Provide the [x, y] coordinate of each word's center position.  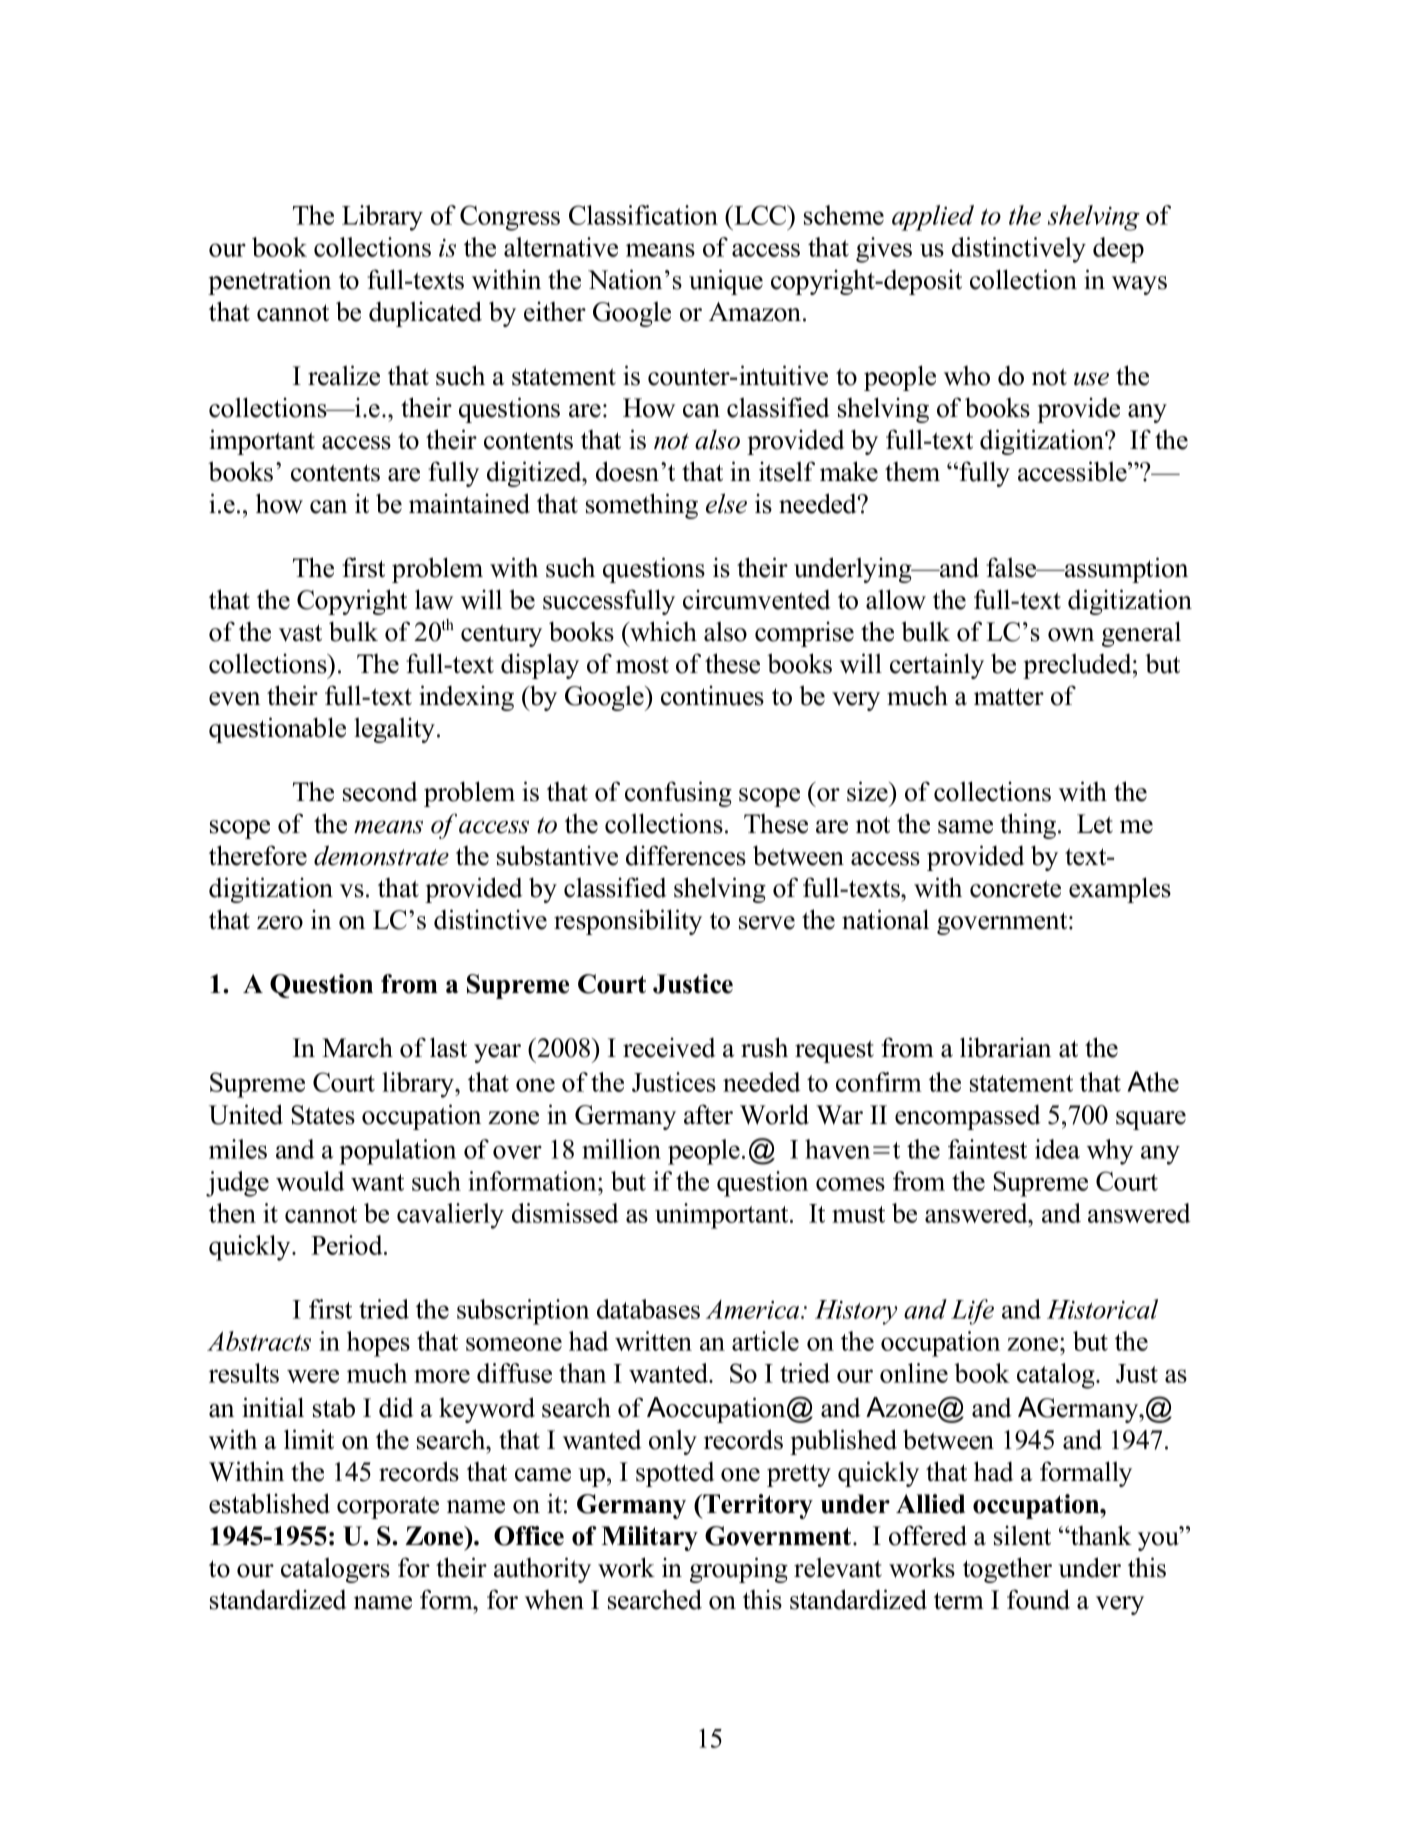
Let [1095, 824]
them [912, 472]
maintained [469, 503]
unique [726, 282]
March [357, 1048]
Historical [1102, 1309]
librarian [1005, 1047]
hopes [378, 1344]
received [669, 1047]
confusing [678, 794]
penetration [269, 282]
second [380, 791]
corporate [388, 1507]
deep [1118, 250]
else [726, 503]
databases [648, 1309]
